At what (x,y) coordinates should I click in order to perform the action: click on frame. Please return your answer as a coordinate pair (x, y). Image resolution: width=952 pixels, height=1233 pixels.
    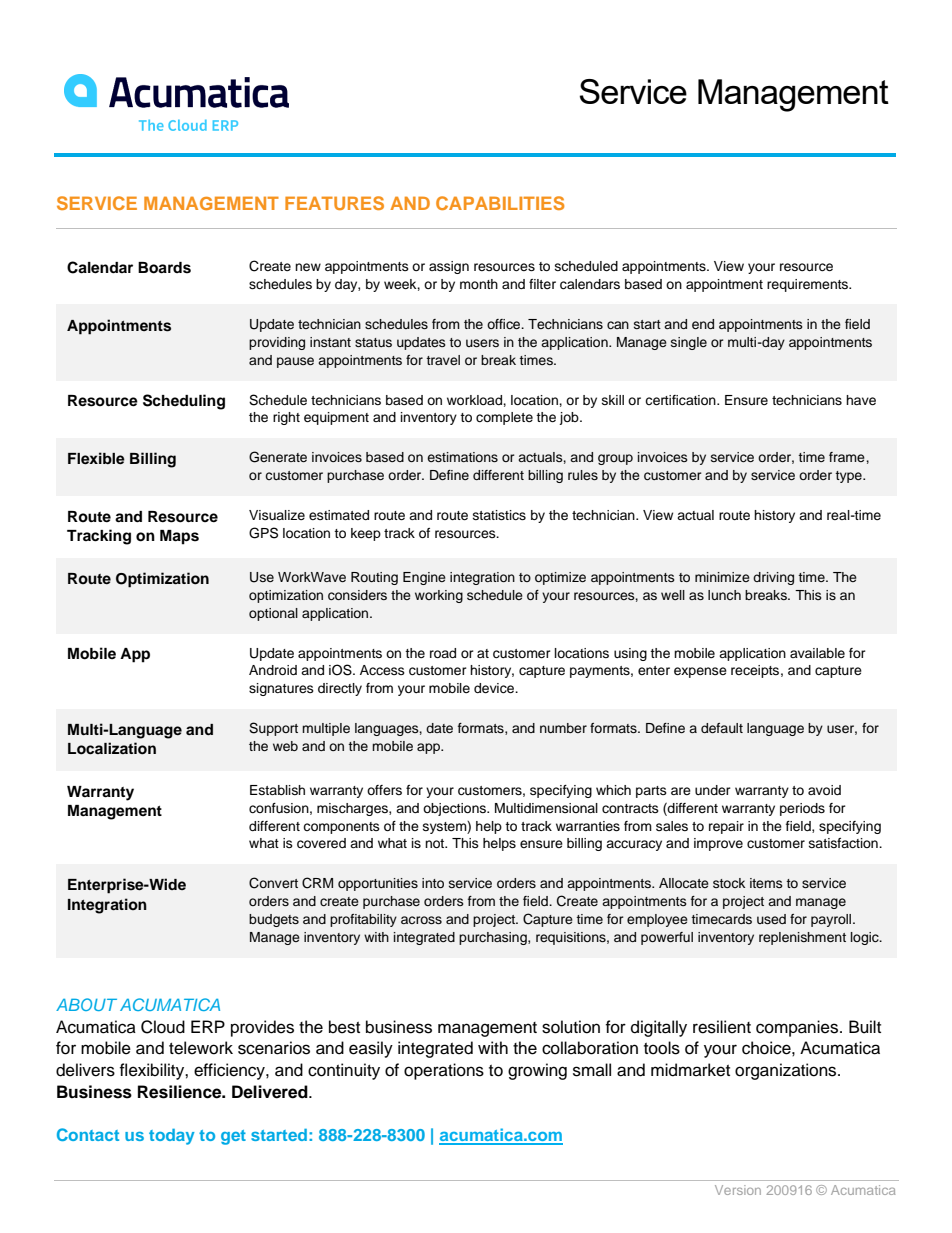
    Looking at the image, I should click on (848, 457).
